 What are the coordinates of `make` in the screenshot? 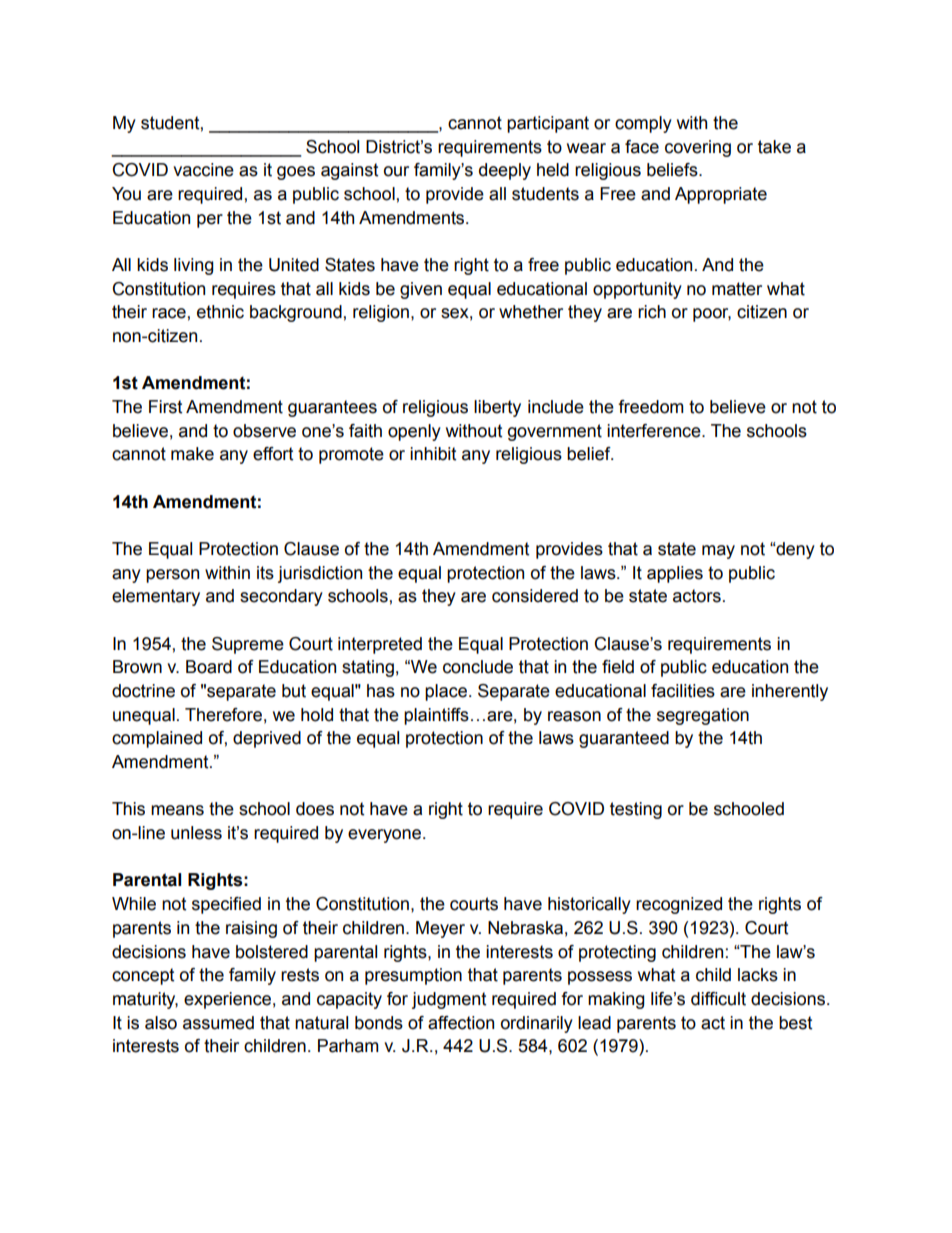 It's located at (192, 454).
